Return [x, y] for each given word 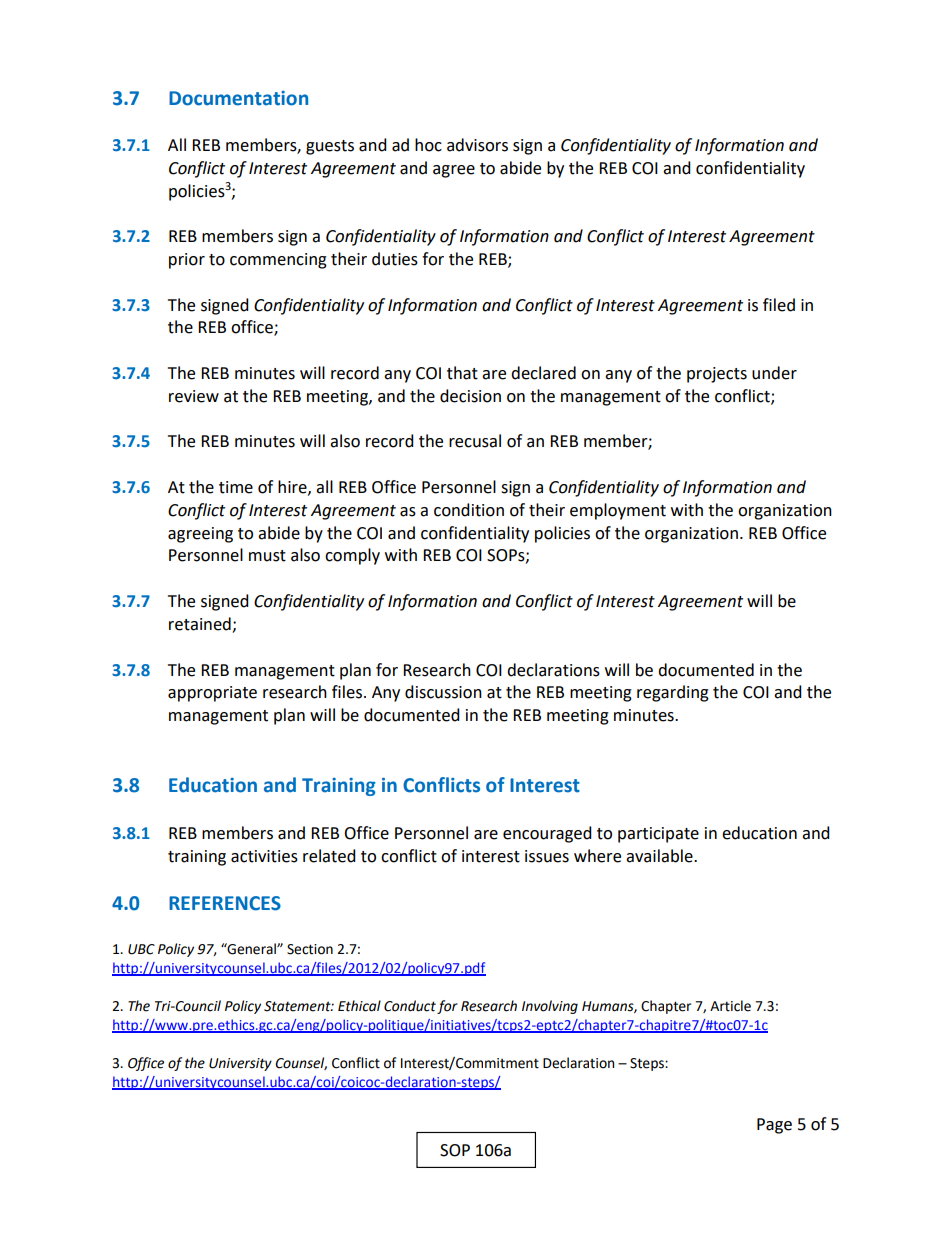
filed [779, 305]
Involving [550, 1007]
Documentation [238, 98]
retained [200, 624]
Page [774, 1126]
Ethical [359, 1006]
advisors [477, 145]
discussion [443, 692]
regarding [673, 693]
